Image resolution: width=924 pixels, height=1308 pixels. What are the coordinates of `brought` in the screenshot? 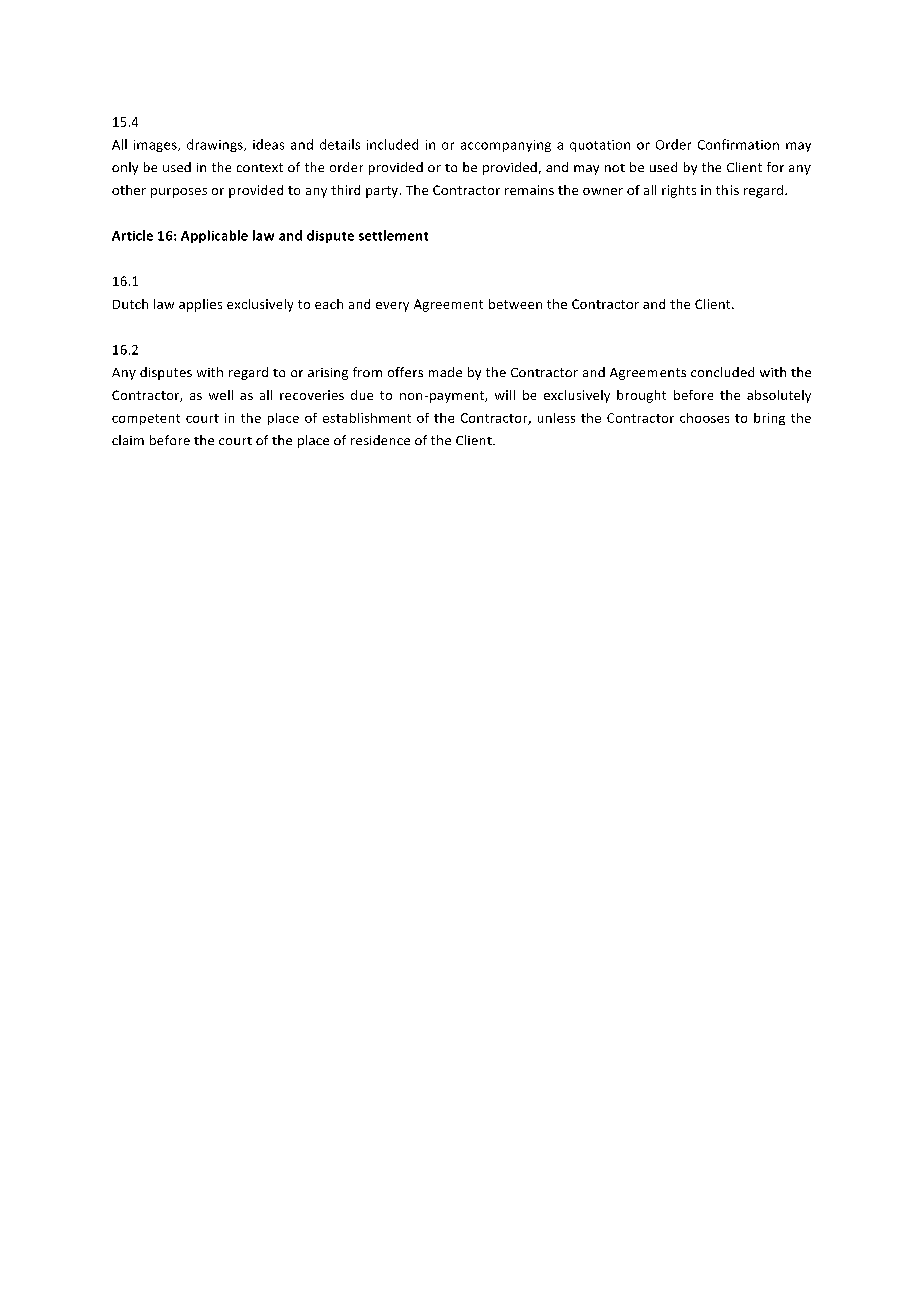 It's located at (641, 396).
